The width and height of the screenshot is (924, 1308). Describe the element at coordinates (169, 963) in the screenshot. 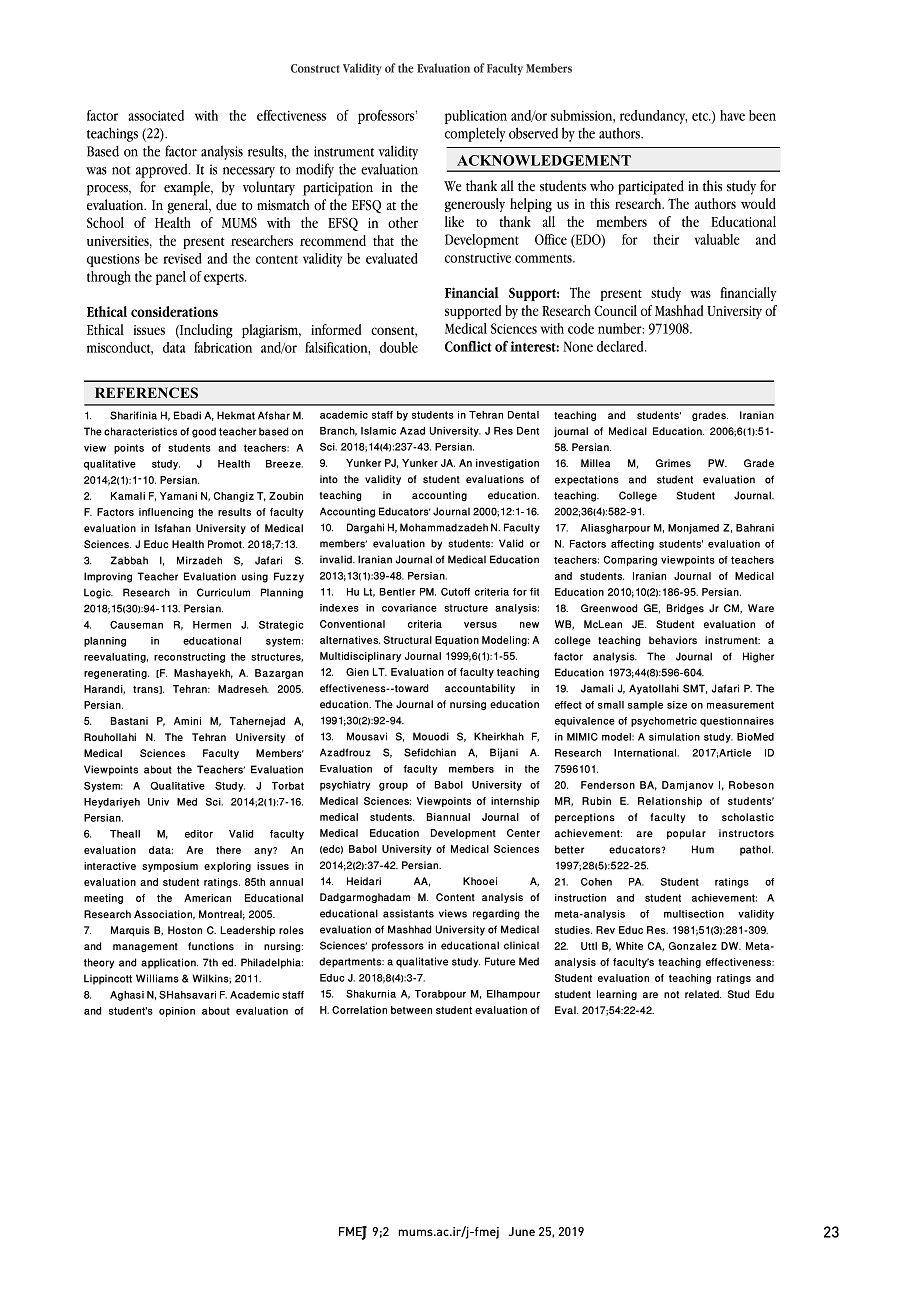

I see `application` at that location.
